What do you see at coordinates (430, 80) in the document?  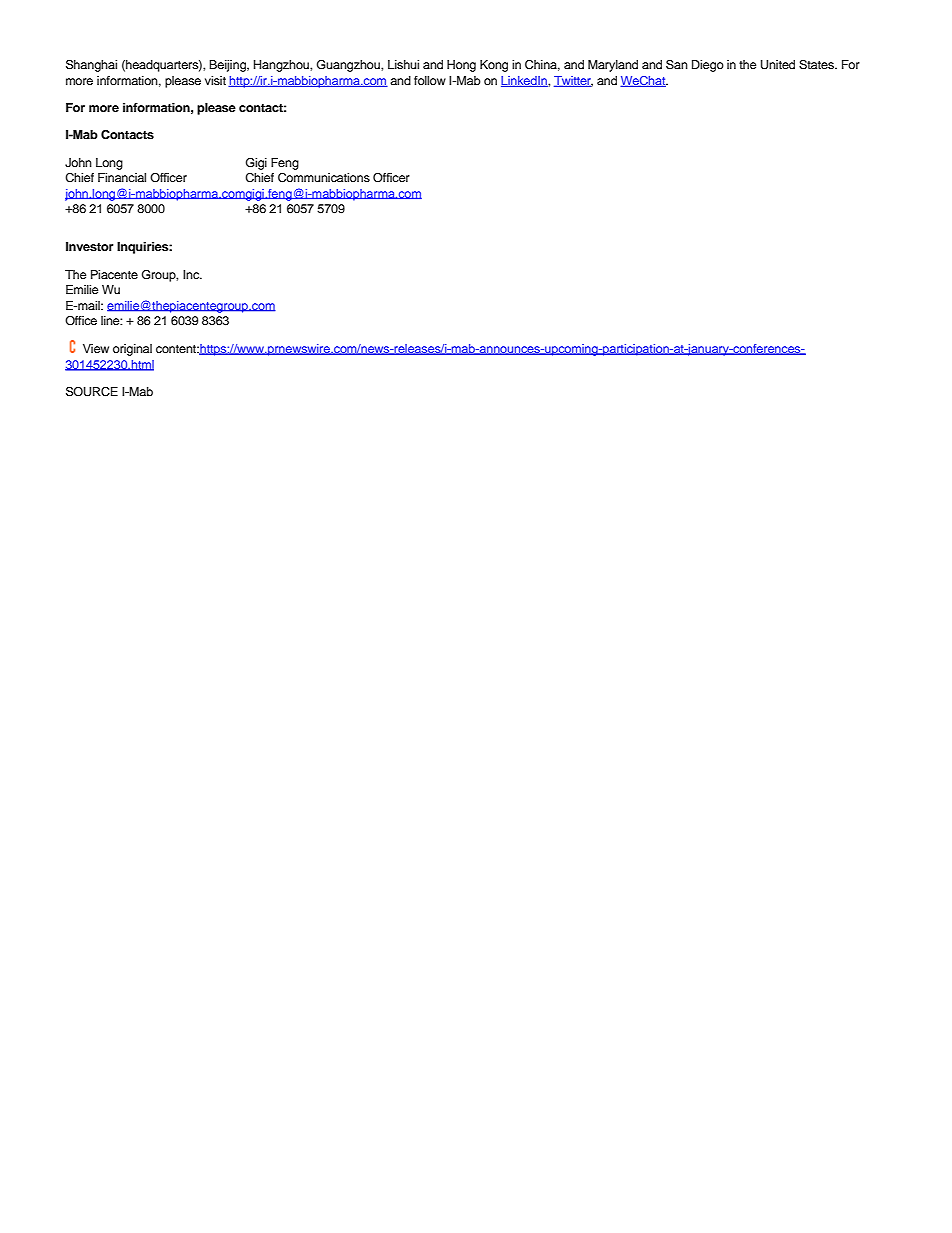 I see `follow` at bounding box center [430, 80].
